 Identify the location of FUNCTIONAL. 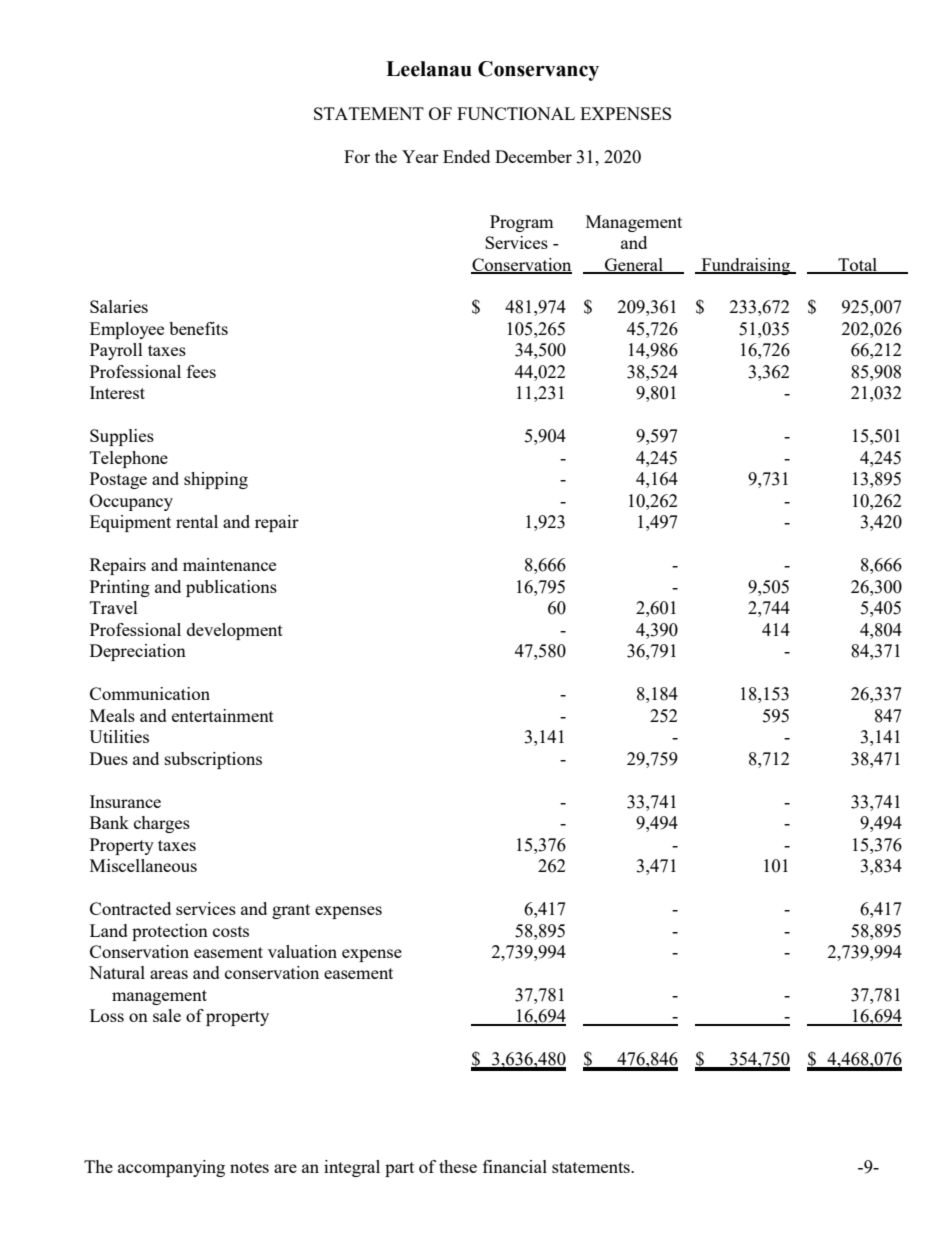
(516, 113).
